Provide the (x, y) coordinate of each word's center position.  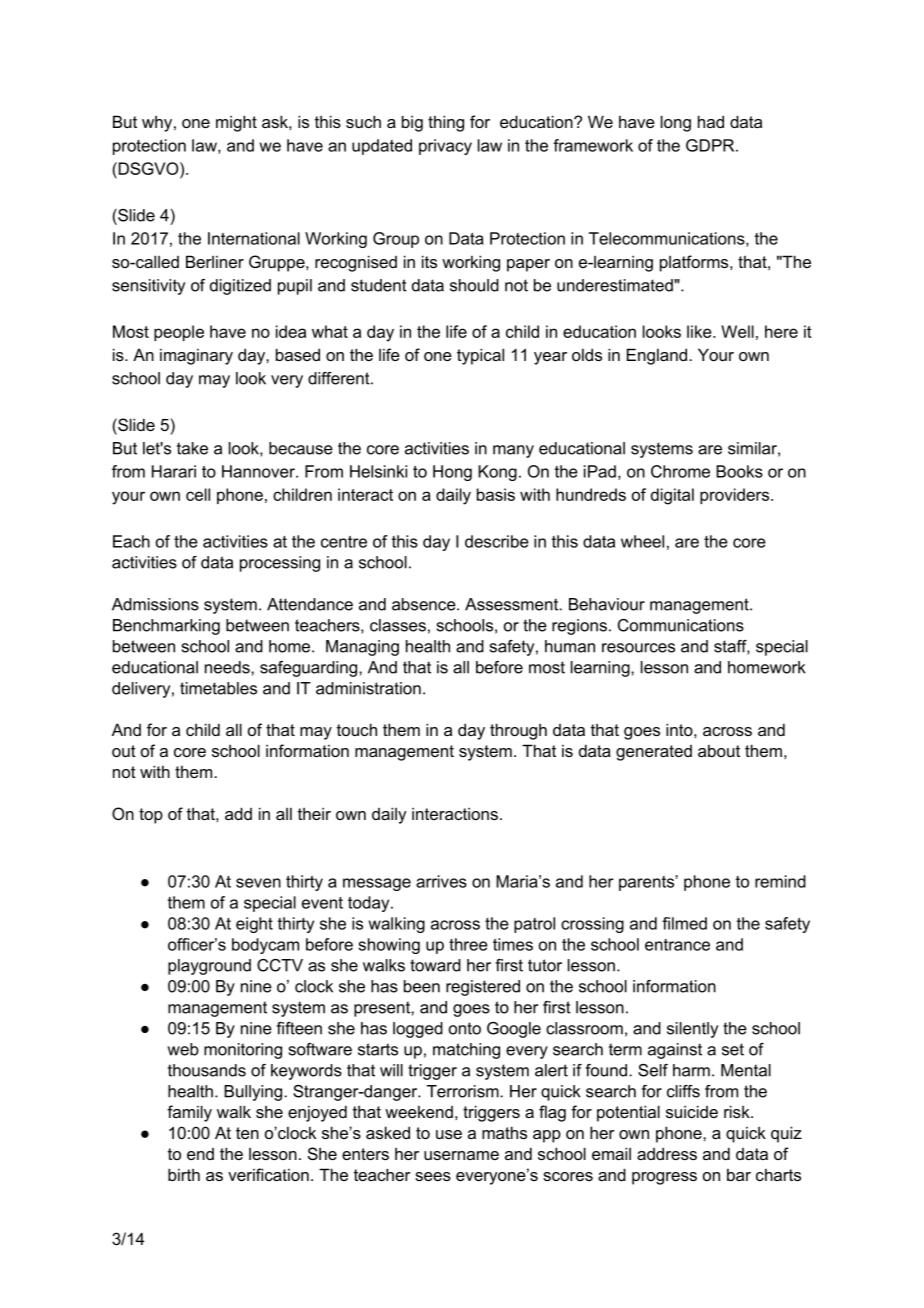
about (719, 750)
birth (184, 1174)
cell (198, 494)
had (711, 121)
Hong (452, 473)
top (151, 816)
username (461, 1155)
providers (734, 496)
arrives (441, 881)
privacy (445, 147)
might (236, 123)
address (667, 1153)
